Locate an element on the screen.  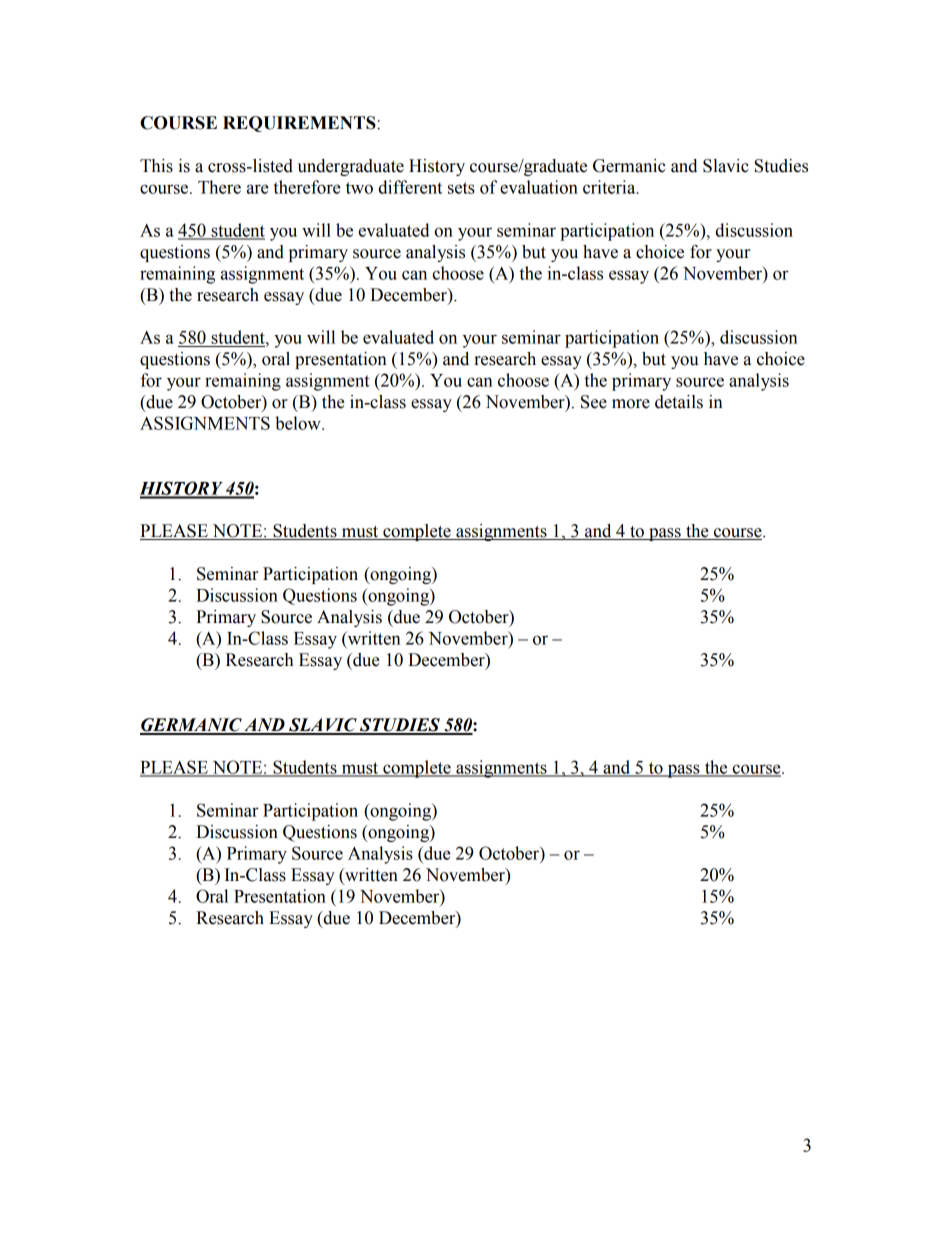
more is located at coordinates (631, 404).
